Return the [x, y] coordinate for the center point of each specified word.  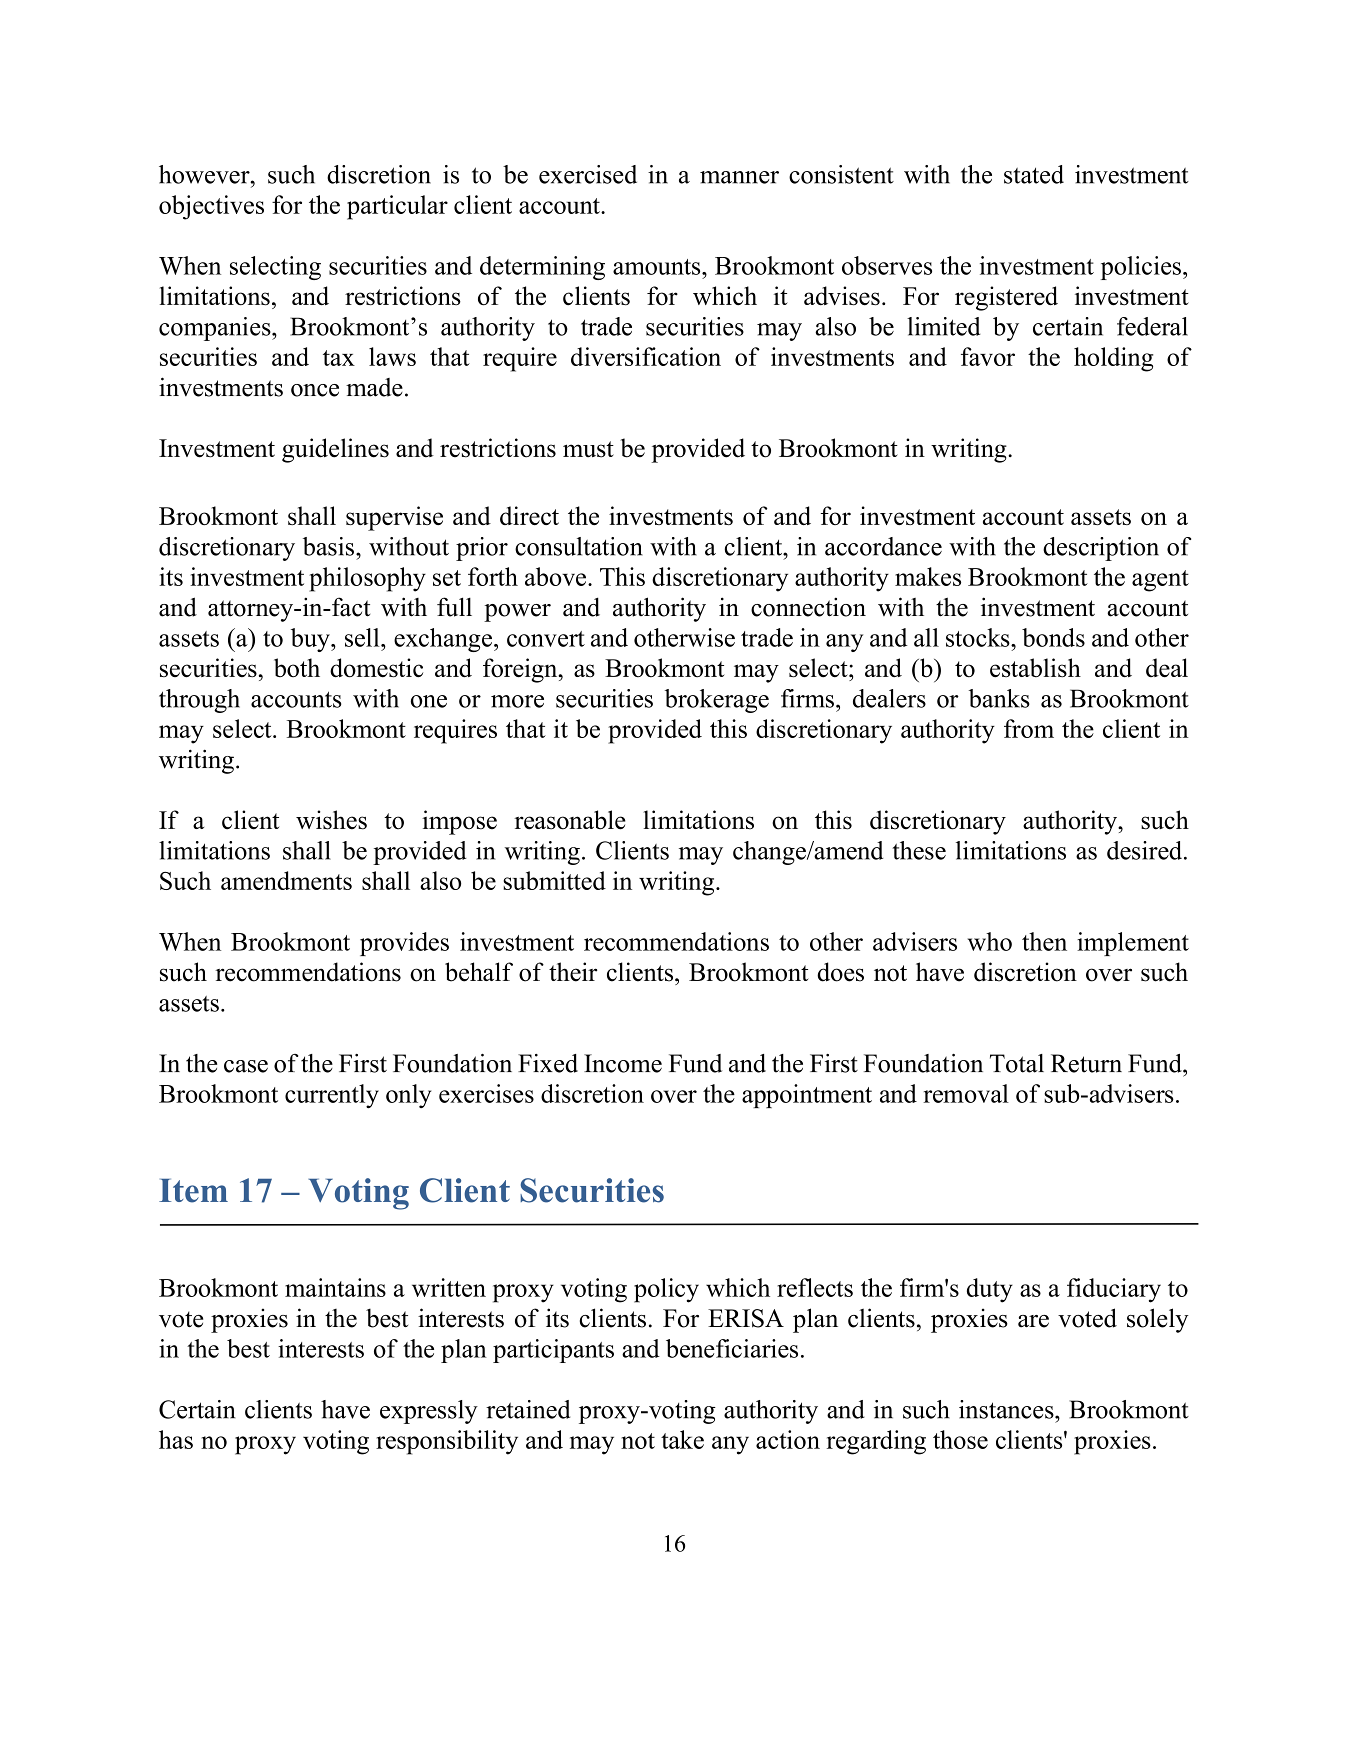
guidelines [335, 450]
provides [404, 944]
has [176, 1439]
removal [966, 1093]
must [588, 449]
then [1044, 941]
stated [1034, 174]
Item [193, 1191]
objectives [211, 207]
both [297, 667]
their [573, 972]
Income [623, 1063]
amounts [658, 267]
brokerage [717, 701]
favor [988, 356]
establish [1035, 668]
